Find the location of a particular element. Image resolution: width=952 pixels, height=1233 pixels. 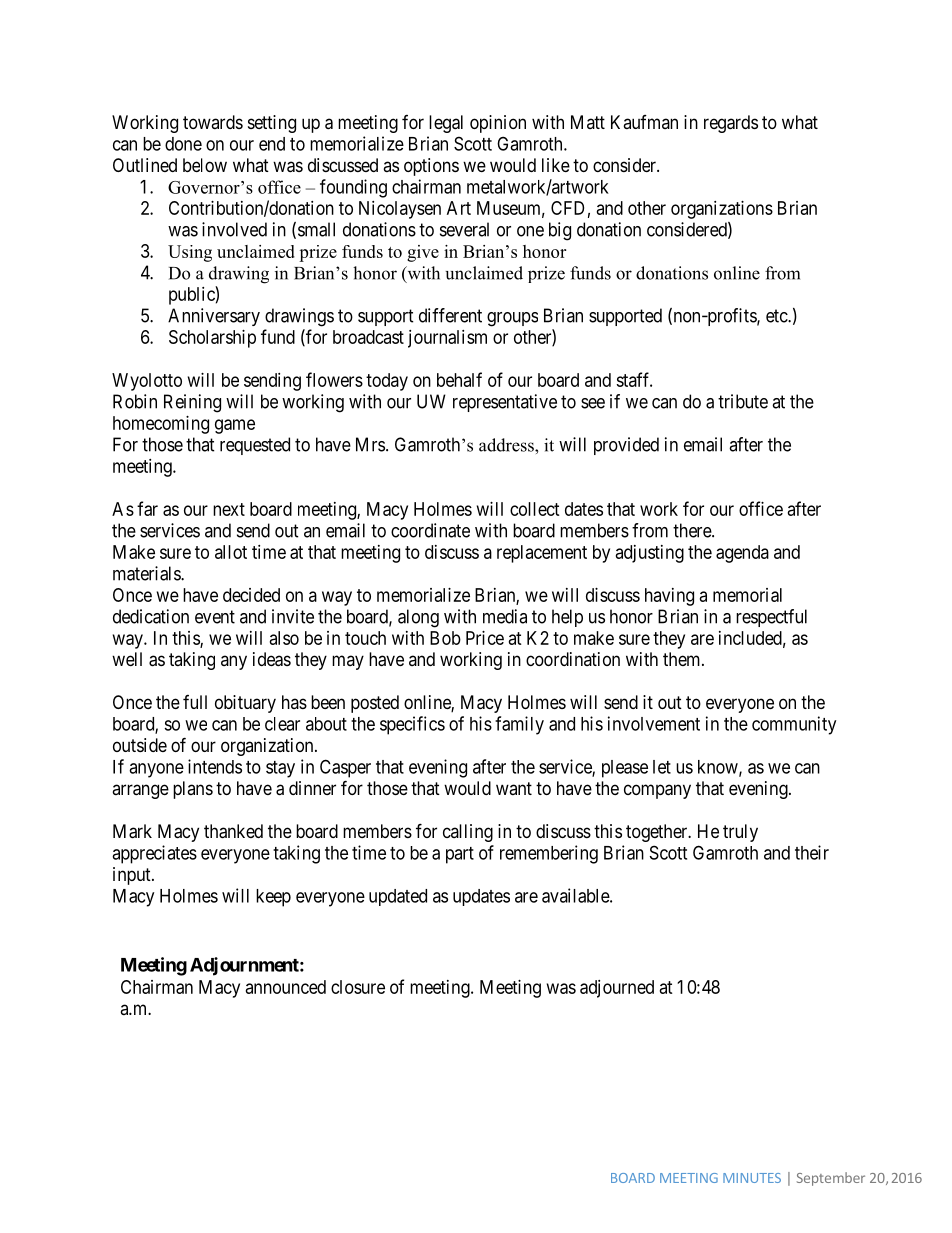

MINUTES is located at coordinates (752, 1178).
